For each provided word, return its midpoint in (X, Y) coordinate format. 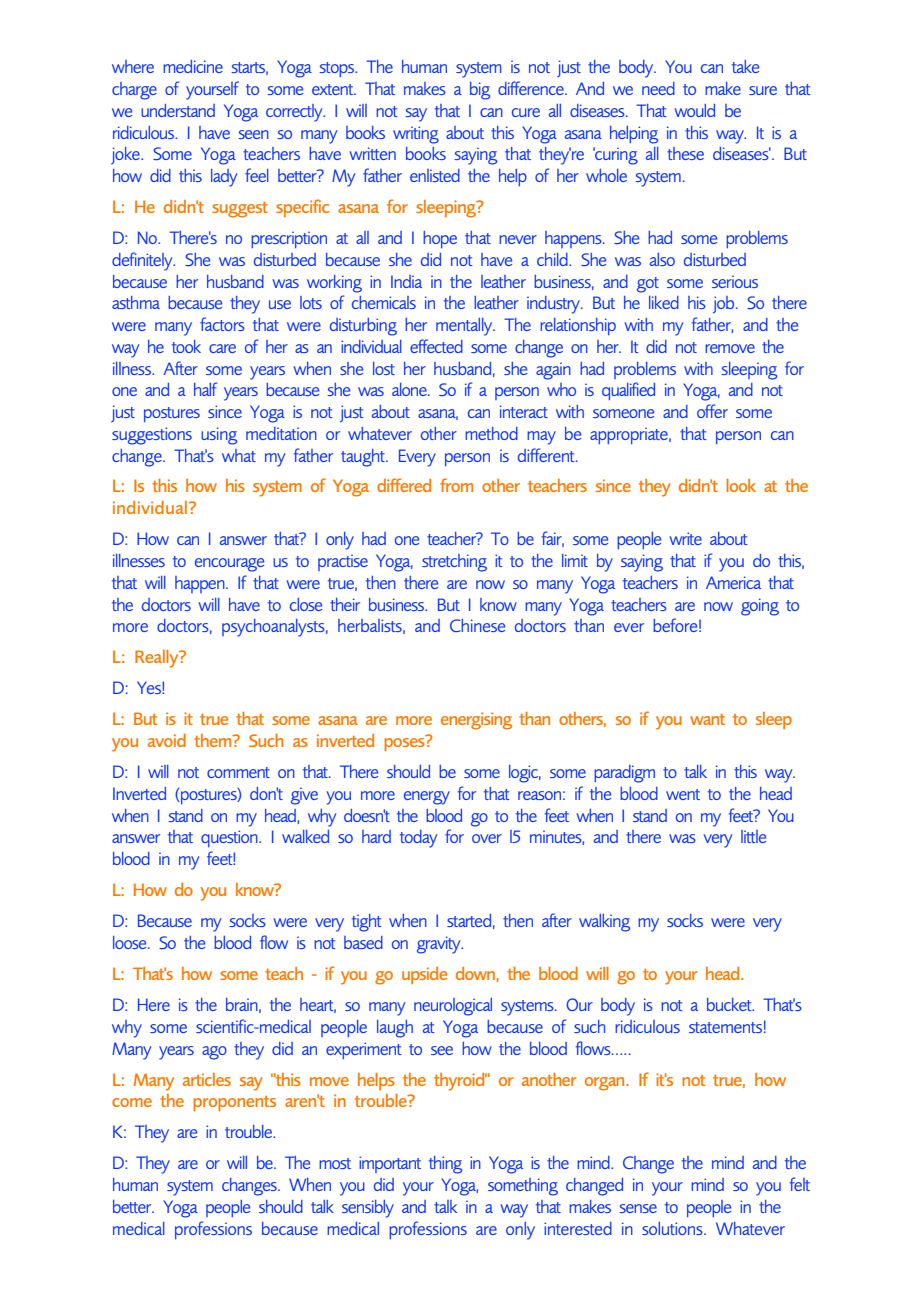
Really (158, 659)
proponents (234, 1103)
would (695, 110)
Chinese (477, 625)
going (760, 607)
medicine (193, 66)
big (480, 91)
